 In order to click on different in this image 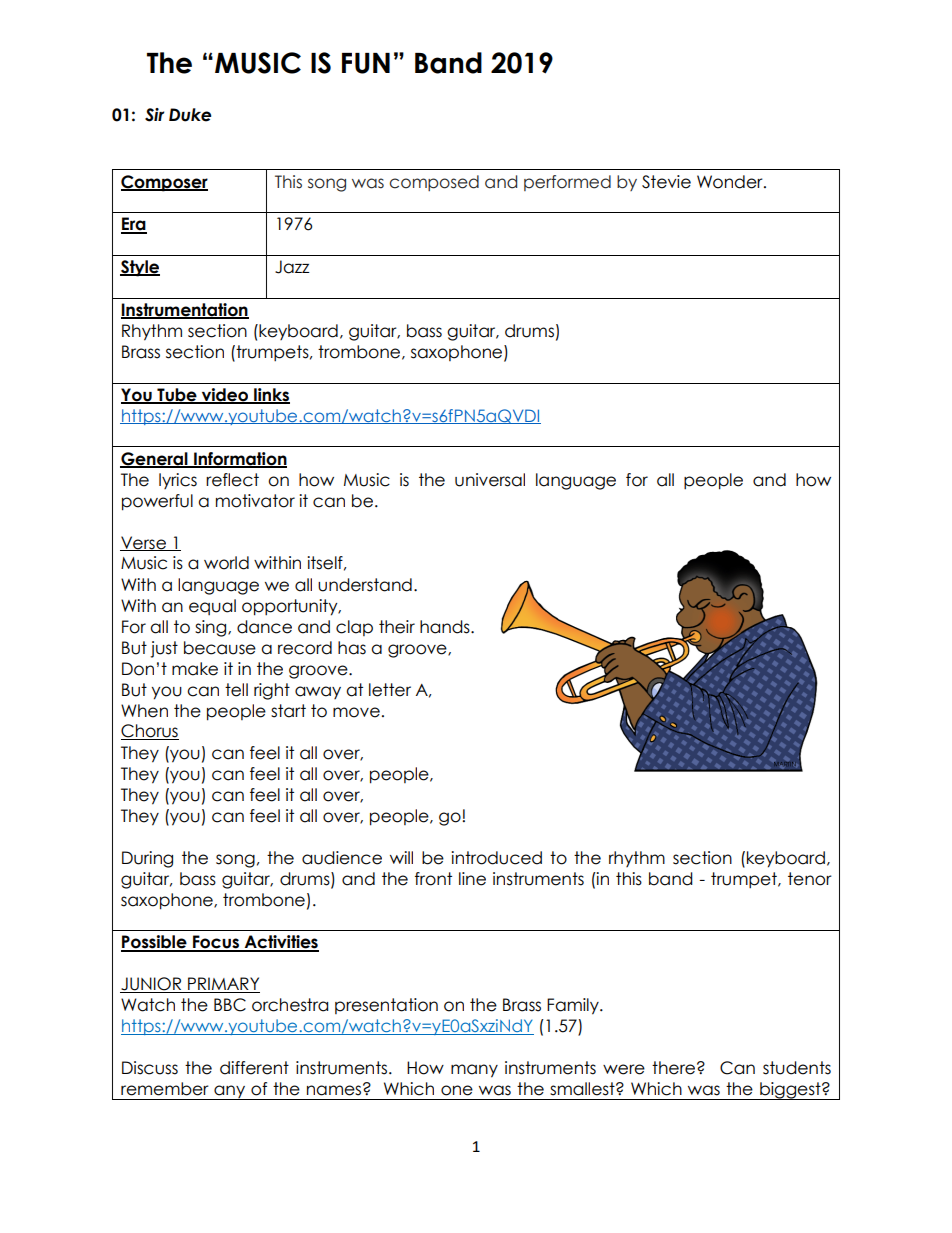, I will do `click(254, 1068)`.
